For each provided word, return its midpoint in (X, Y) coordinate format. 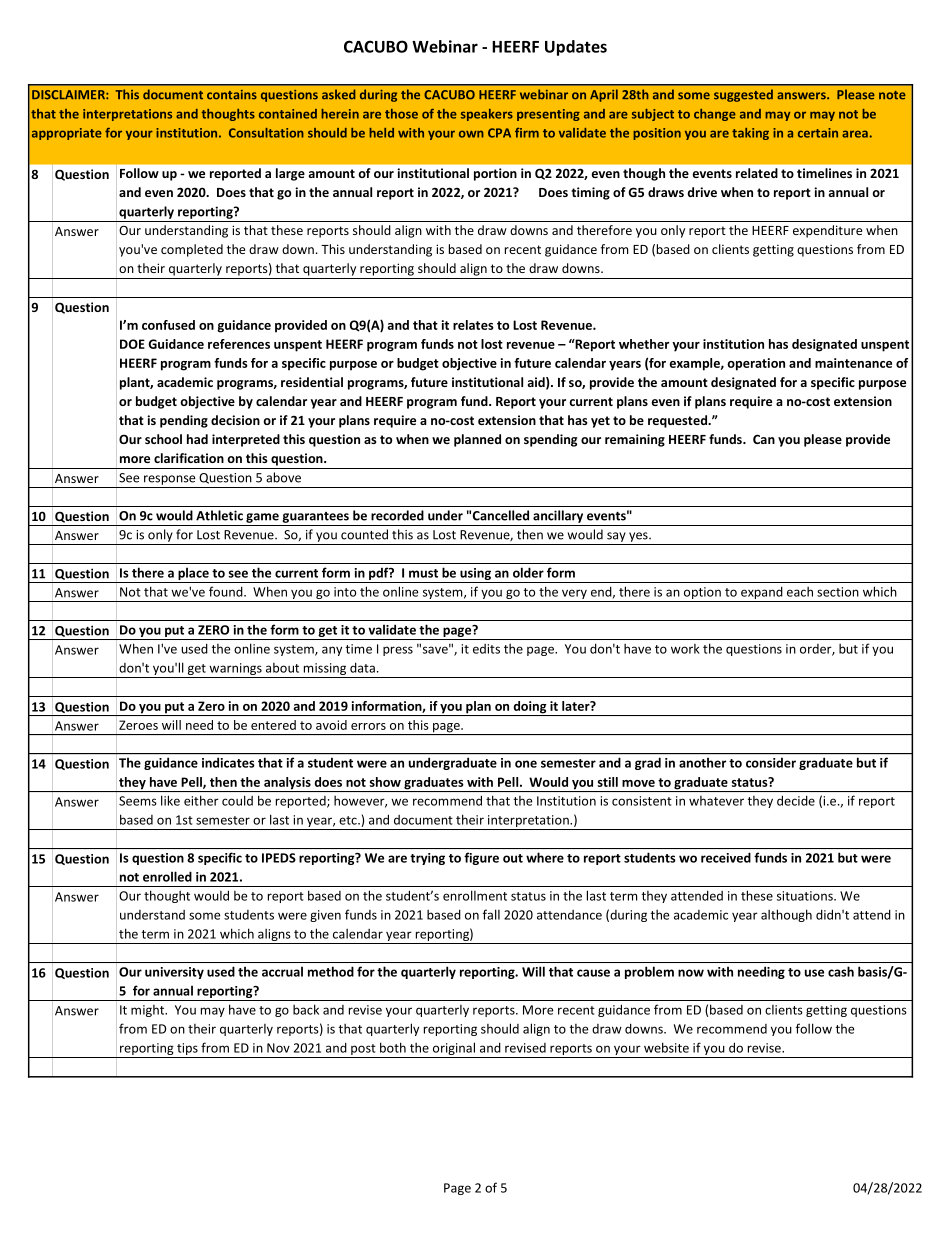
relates (473, 325)
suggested (743, 95)
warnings (235, 670)
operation (756, 364)
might (149, 1011)
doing (530, 708)
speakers (487, 115)
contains (232, 95)
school (163, 439)
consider (771, 763)
